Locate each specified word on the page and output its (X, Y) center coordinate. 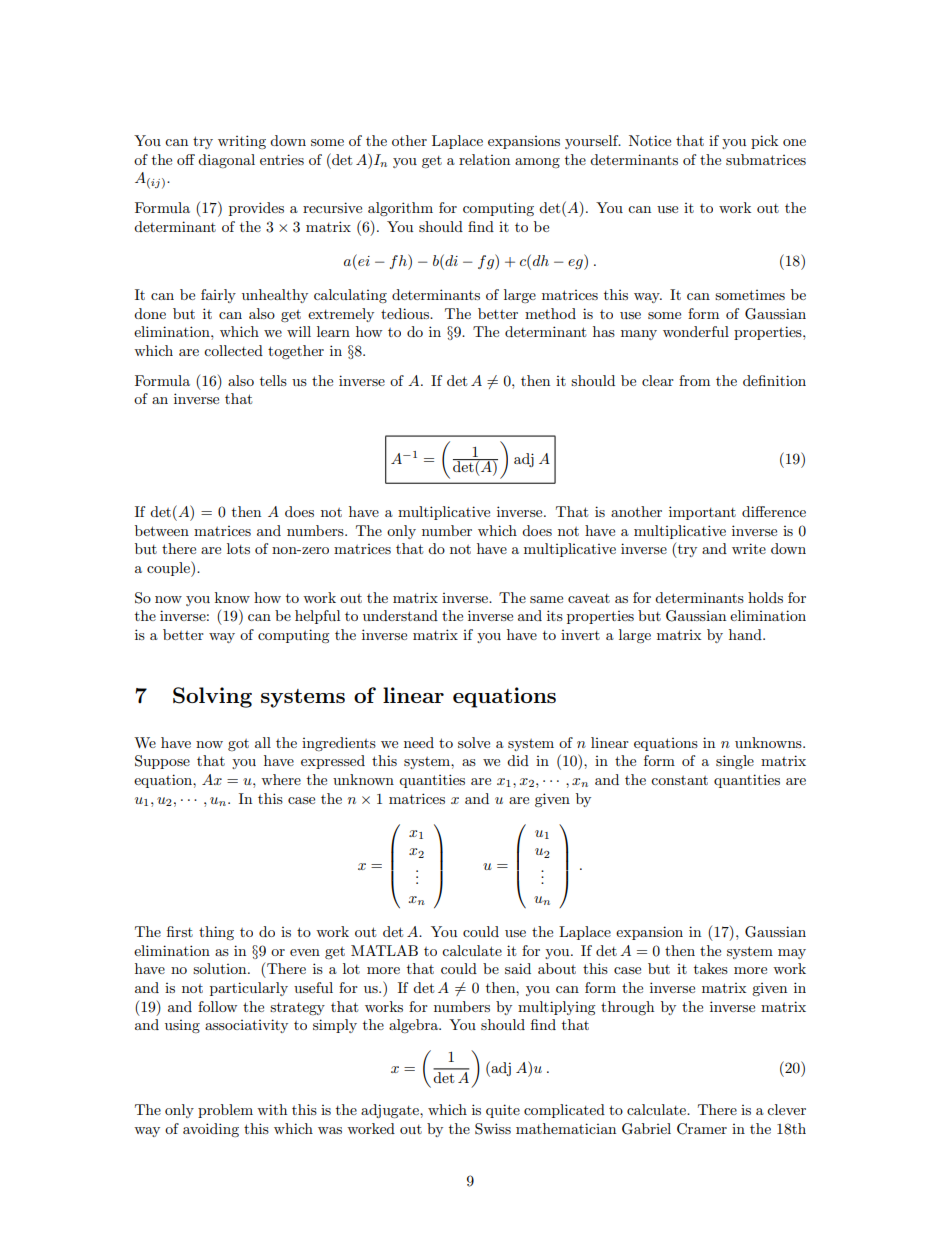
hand (746, 634)
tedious (406, 313)
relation (484, 159)
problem (225, 1111)
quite (503, 1111)
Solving (212, 697)
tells (273, 380)
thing (216, 933)
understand (400, 615)
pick (764, 142)
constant (679, 780)
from (694, 380)
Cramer (702, 1129)
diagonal (226, 161)
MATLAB (384, 950)
